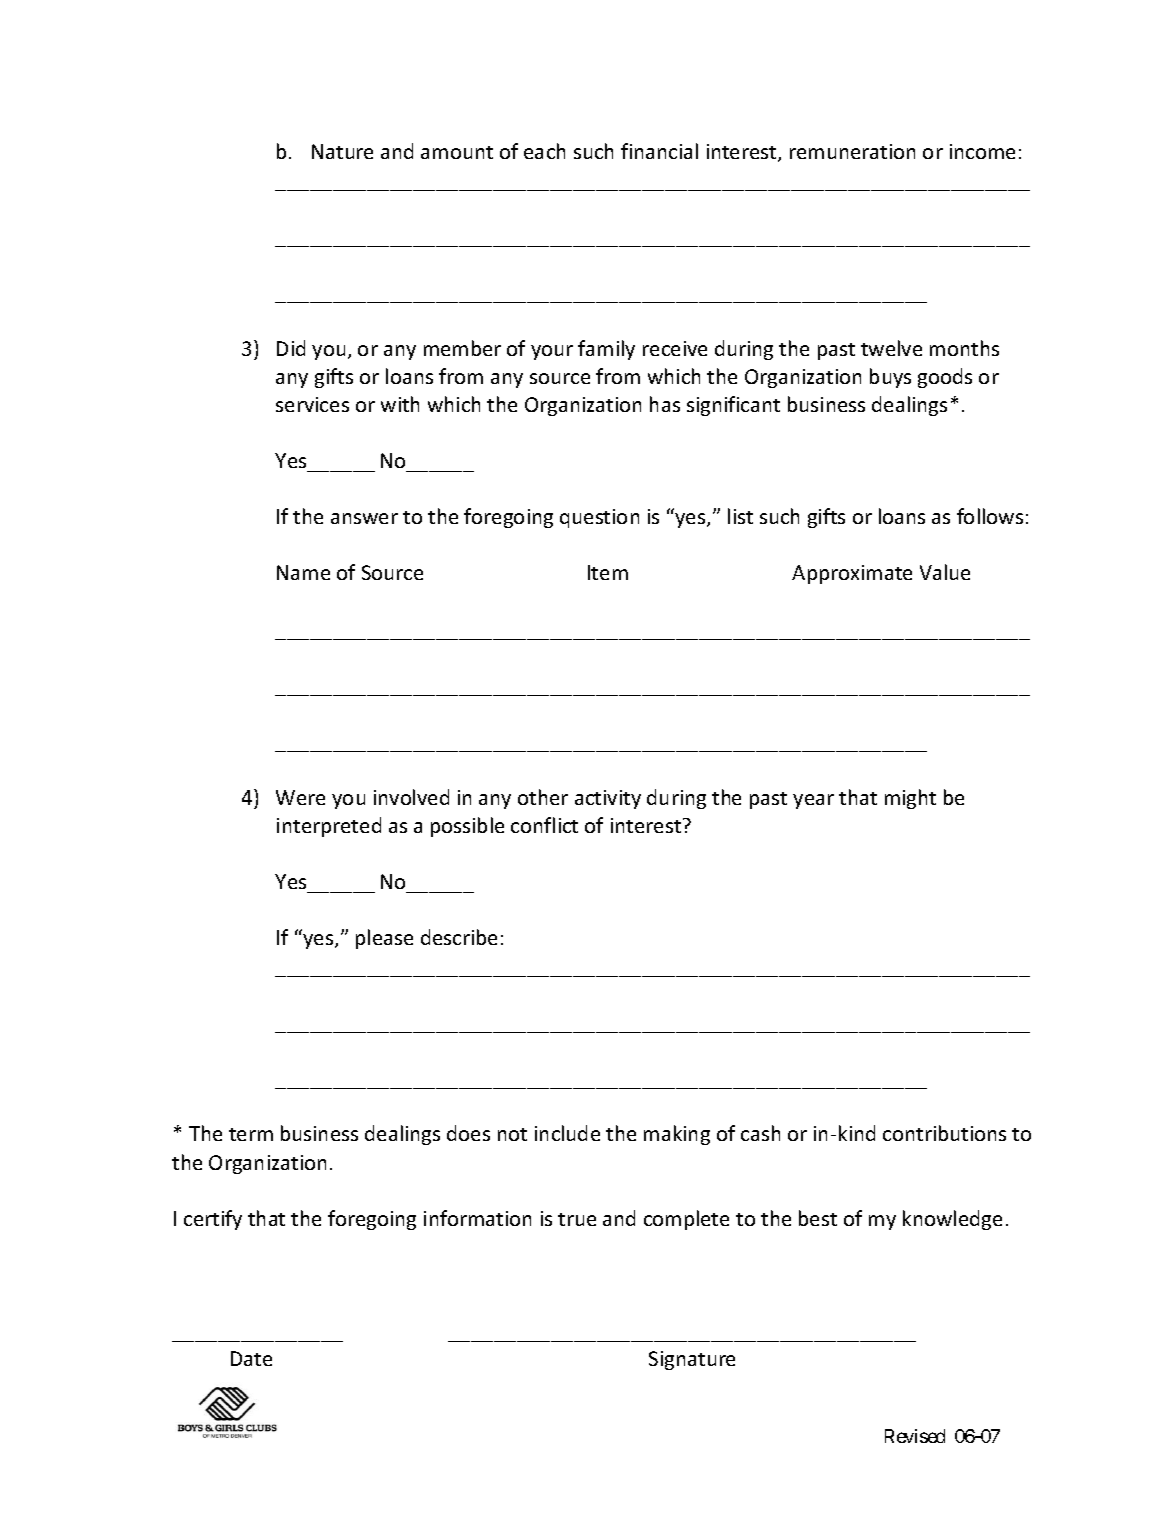  Describe the element at coordinates (251, 1358) in the document. I see `Date` at that location.
